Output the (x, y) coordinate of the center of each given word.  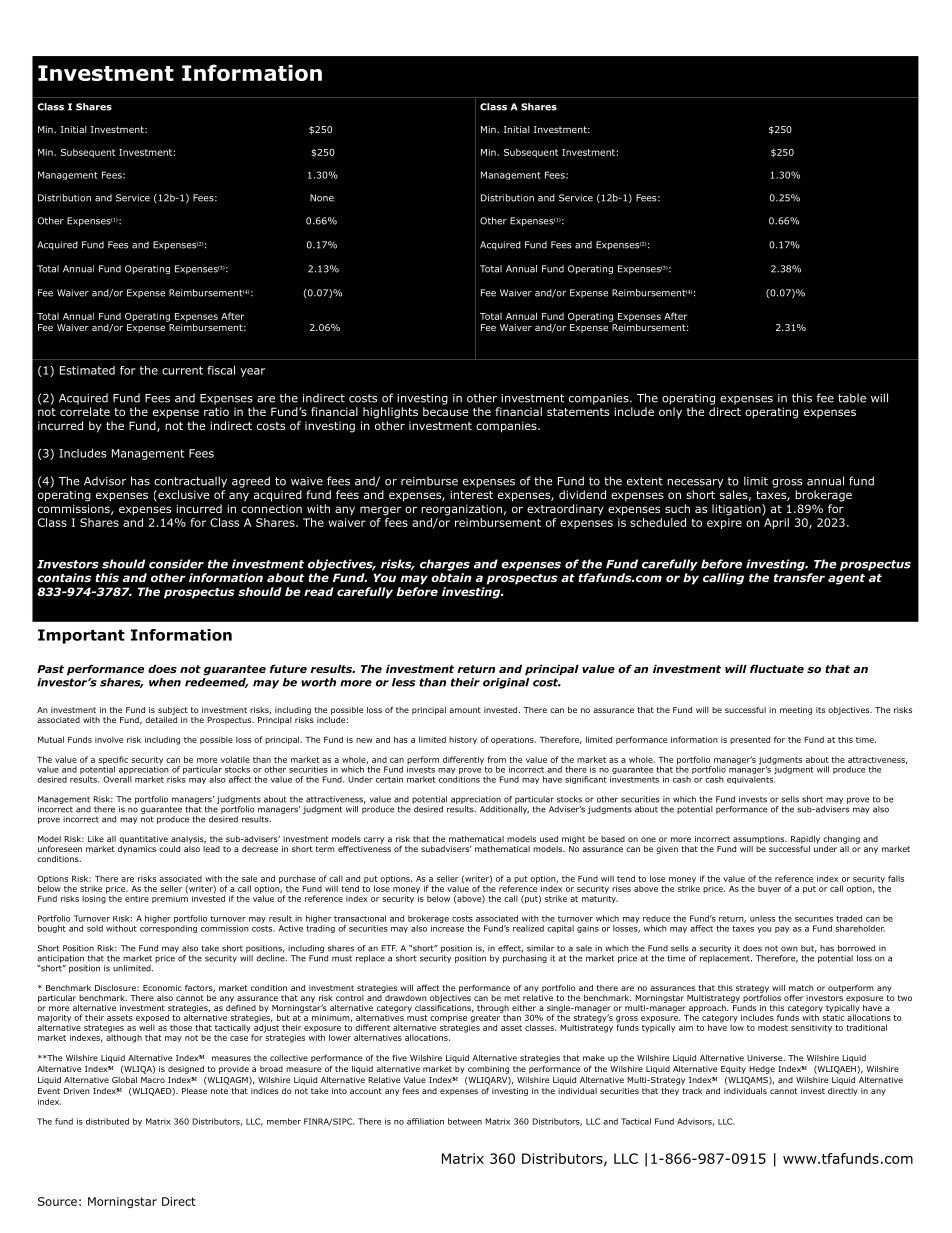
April (776, 523)
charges (445, 565)
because (446, 411)
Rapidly (805, 841)
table (852, 398)
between (465, 1121)
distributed (107, 1121)
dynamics (137, 848)
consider (176, 564)
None (322, 198)
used (549, 839)
